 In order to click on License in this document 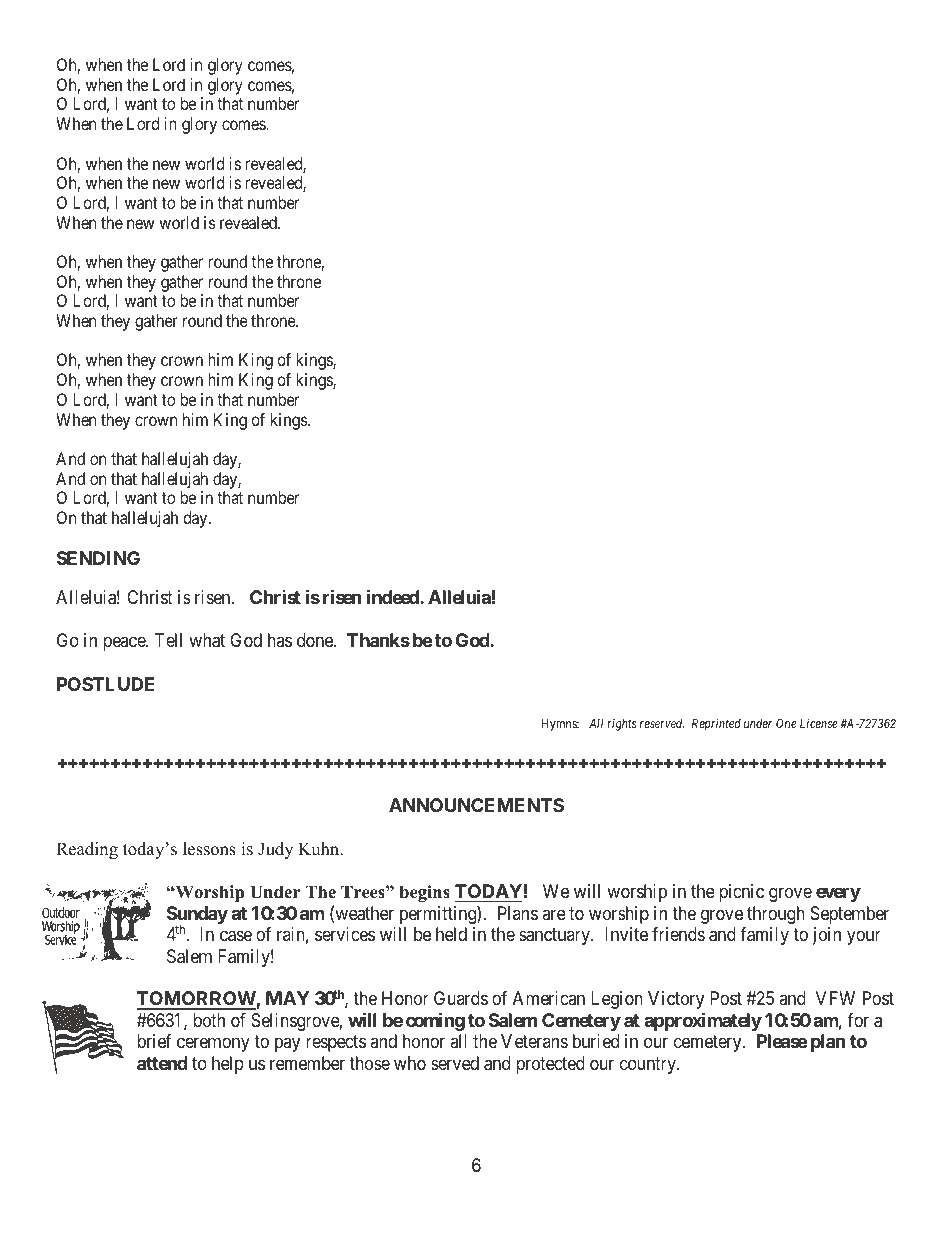, I will do `click(819, 723)`.
